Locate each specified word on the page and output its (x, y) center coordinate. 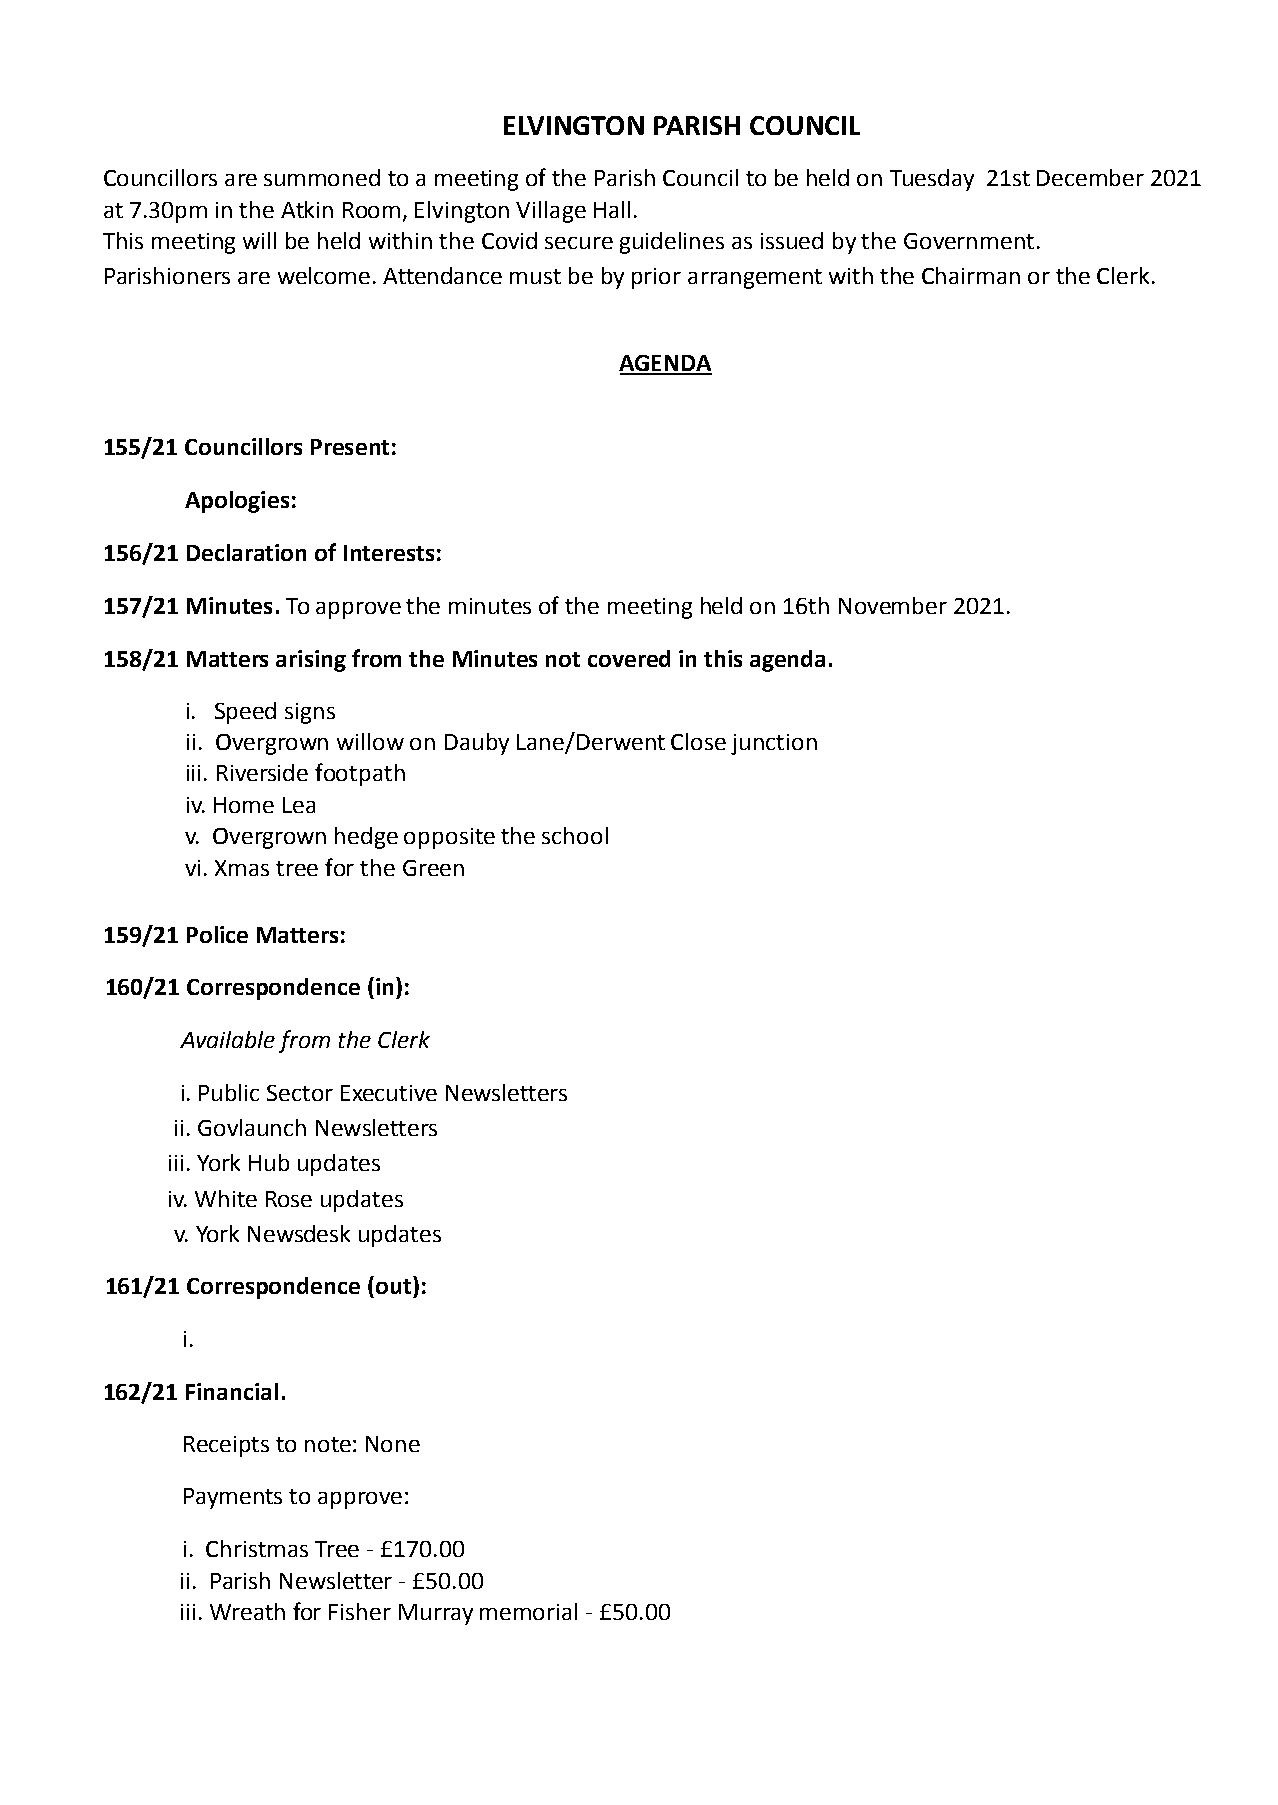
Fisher (360, 1611)
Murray (436, 1614)
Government (969, 241)
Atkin (307, 209)
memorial (528, 1611)
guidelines (672, 243)
